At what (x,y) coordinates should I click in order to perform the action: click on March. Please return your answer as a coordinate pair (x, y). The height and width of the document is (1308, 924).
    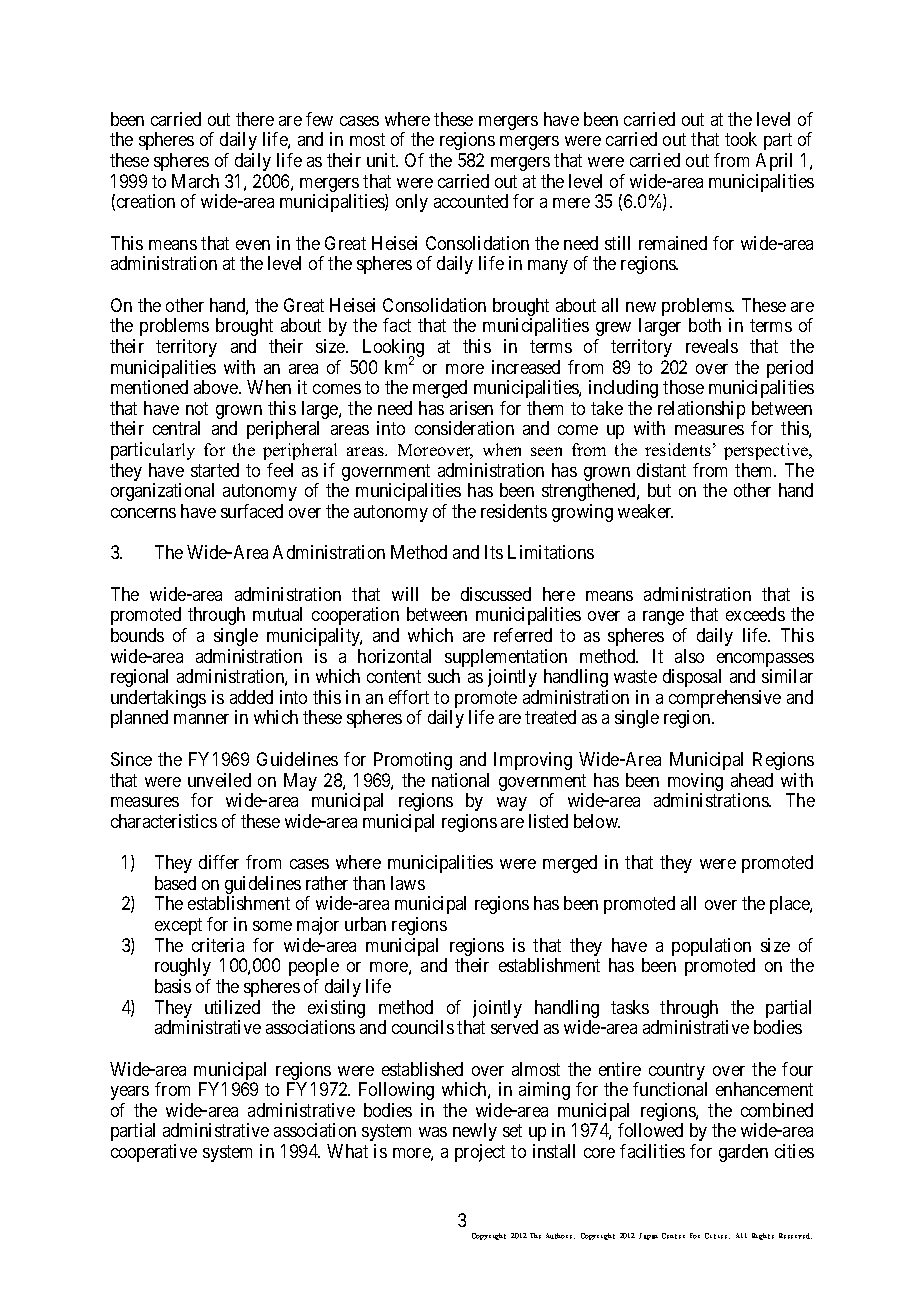
    Looking at the image, I should click on (195, 181).
